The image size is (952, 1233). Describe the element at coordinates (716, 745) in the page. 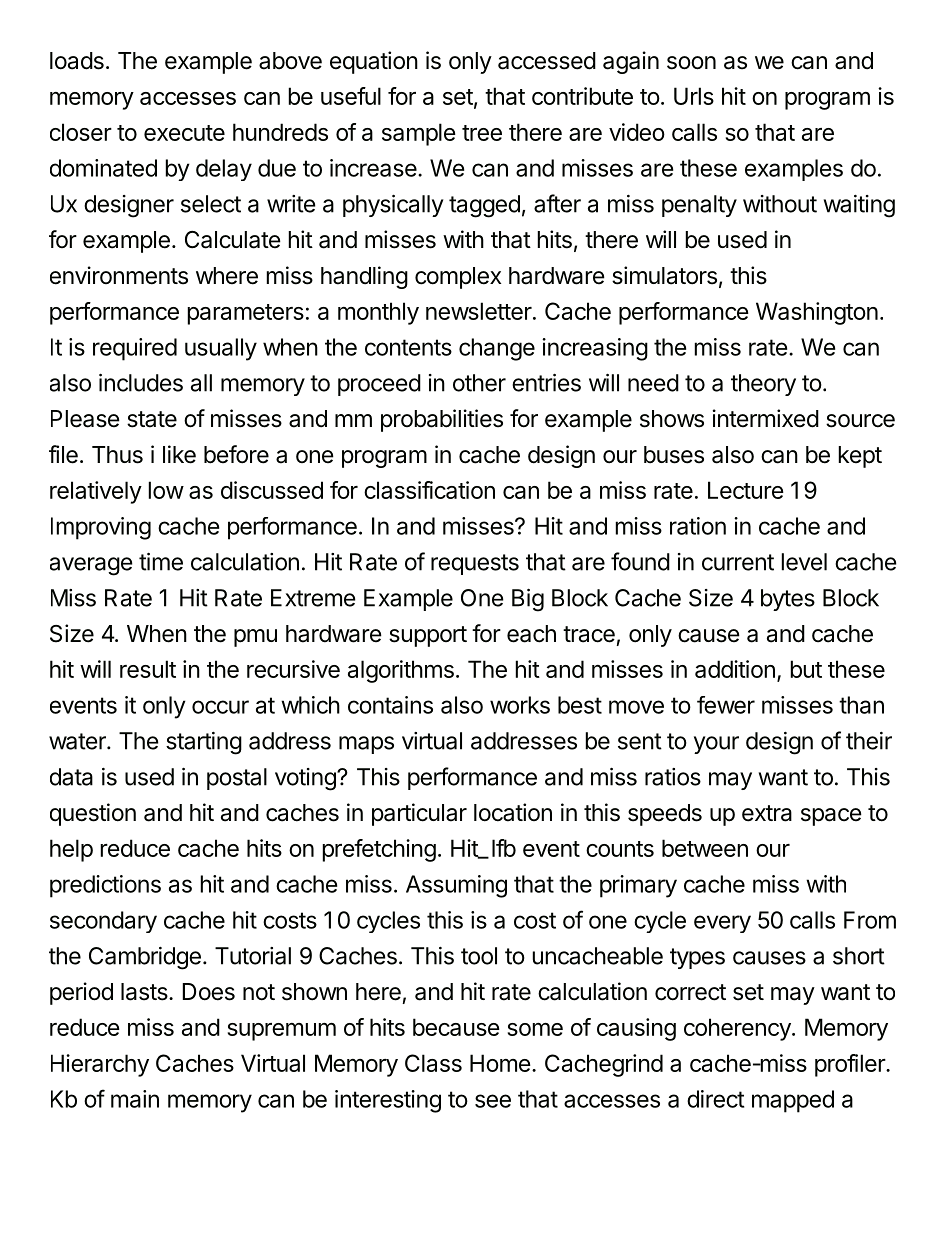

I see `your` at that location.
